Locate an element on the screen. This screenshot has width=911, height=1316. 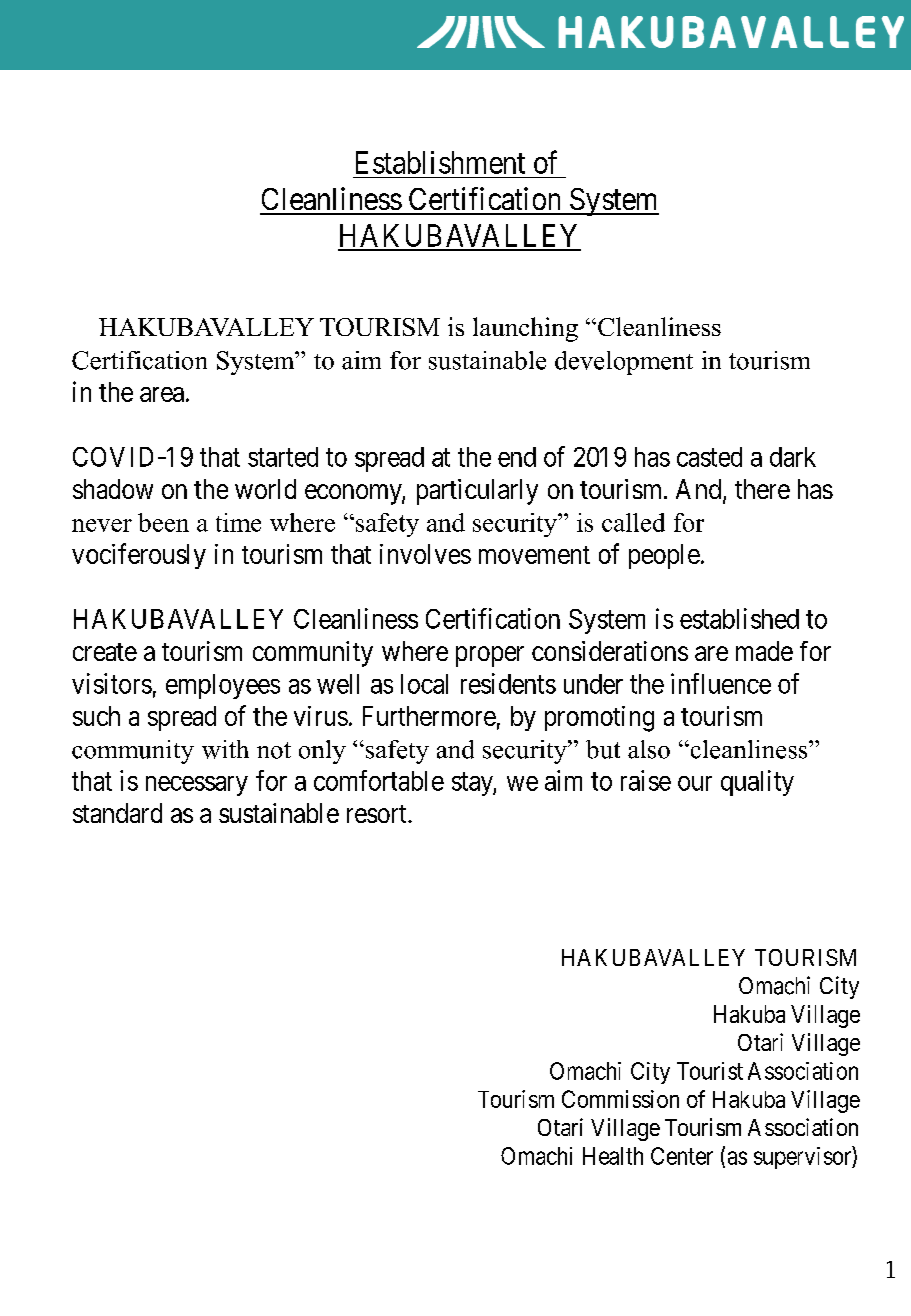
local is located at coordinates (424, 684).
